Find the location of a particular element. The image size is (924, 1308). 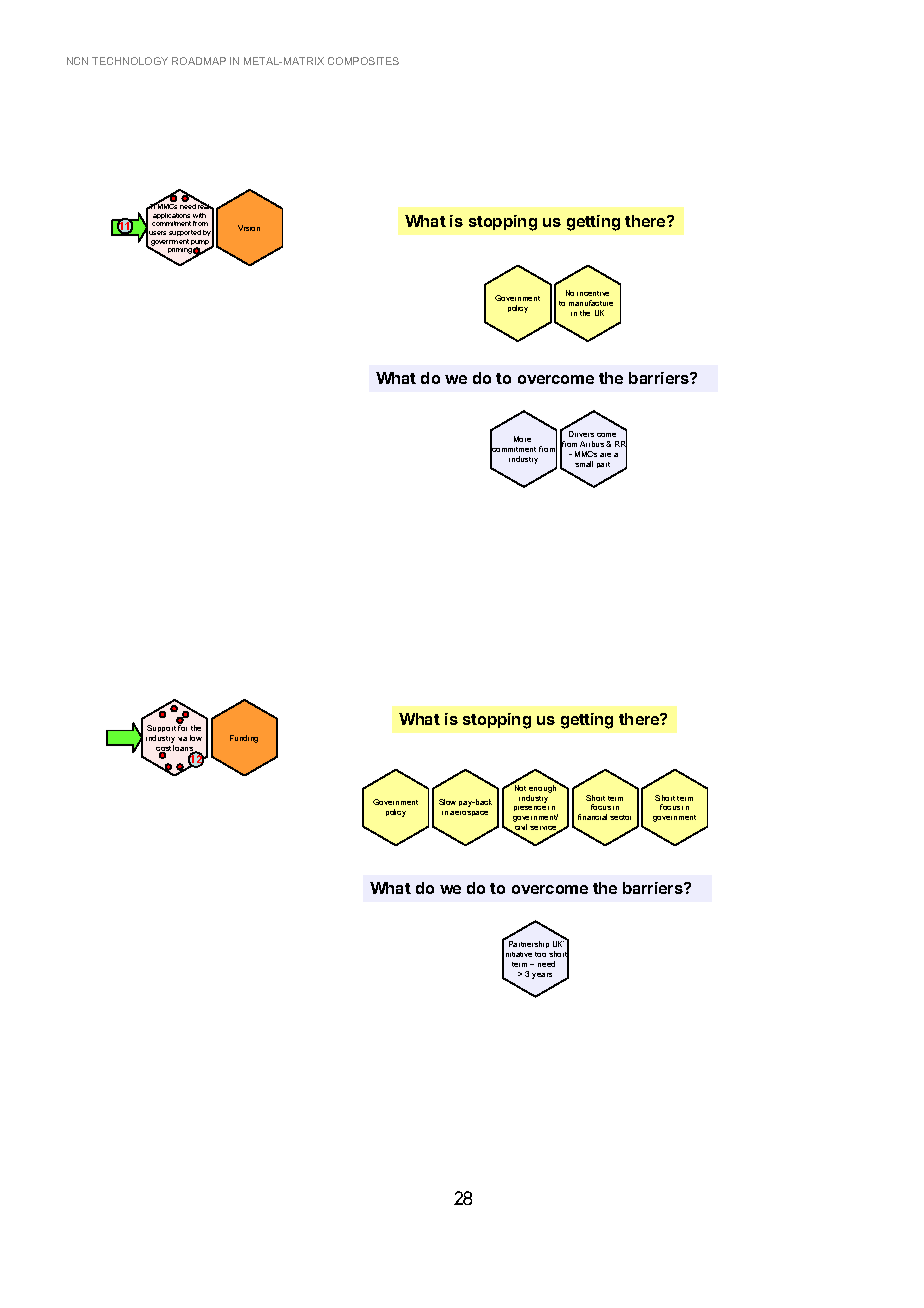

manufacture is located at coordinates (591, 303).
